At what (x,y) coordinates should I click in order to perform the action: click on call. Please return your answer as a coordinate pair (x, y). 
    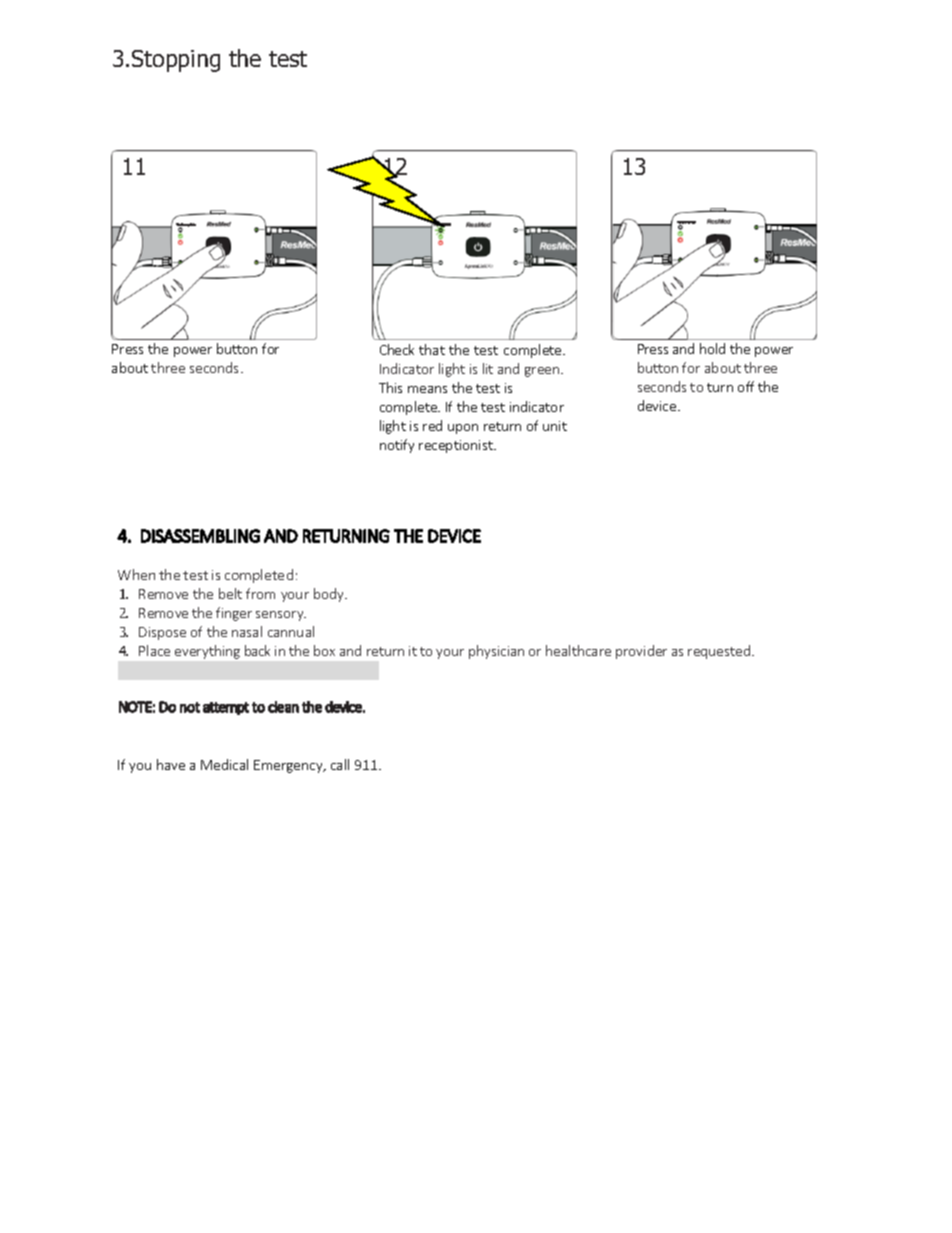
    Looking at the image, I should click on (340, 764).
